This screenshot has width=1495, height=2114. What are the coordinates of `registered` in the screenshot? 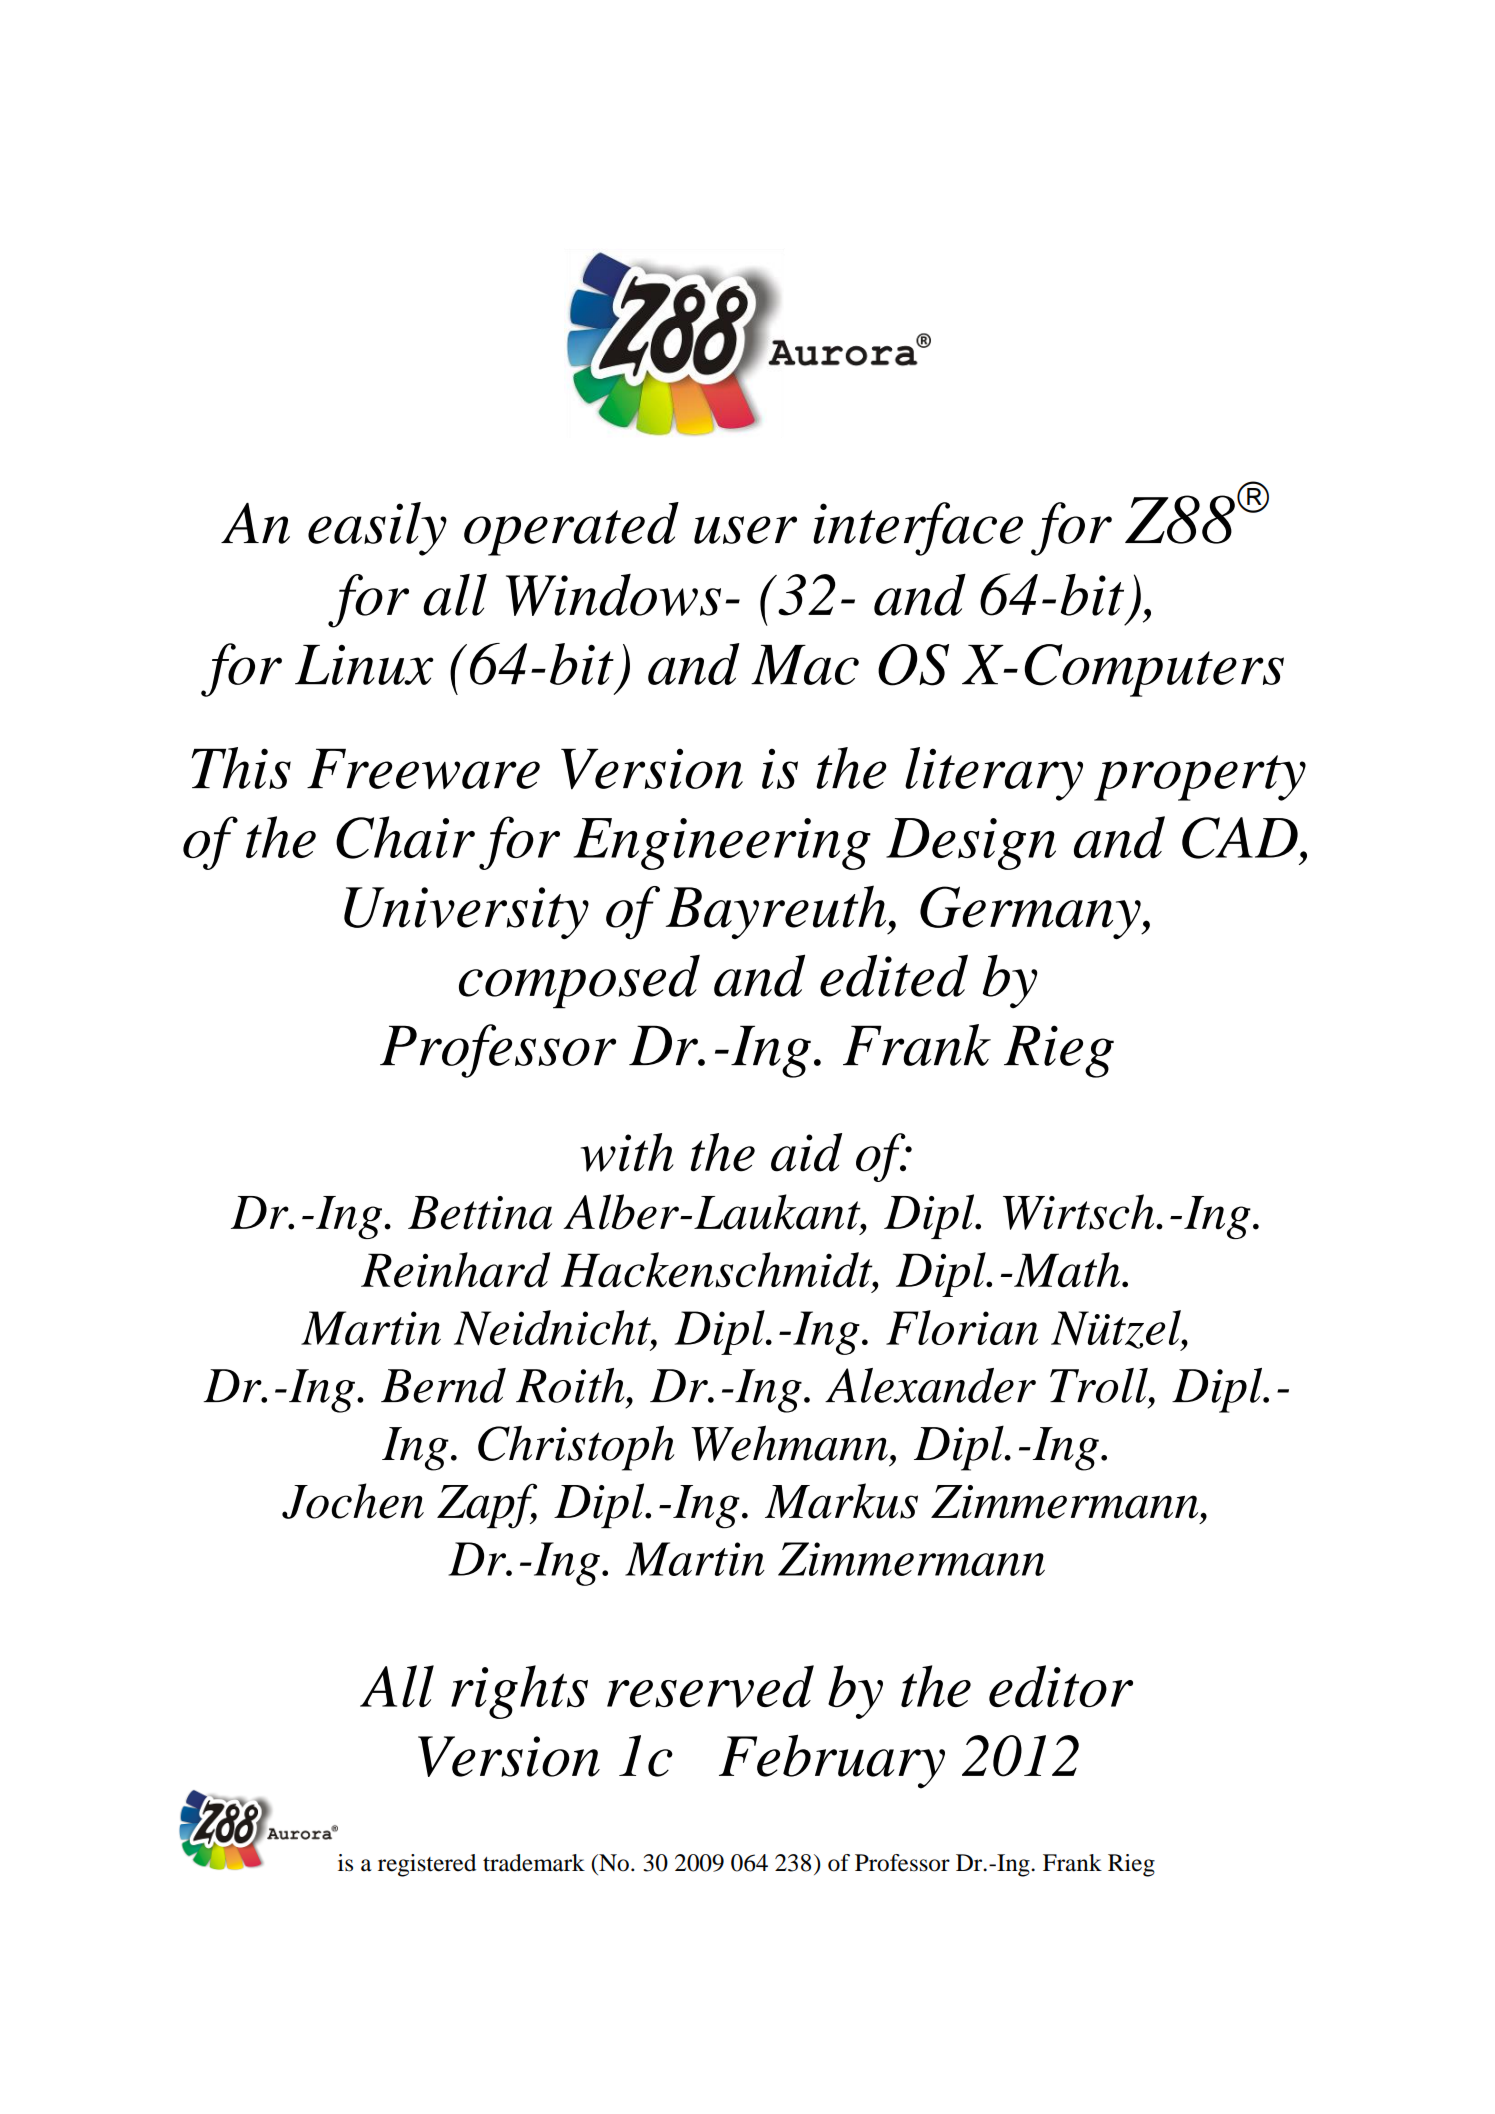 It's located at (427, 1865).
